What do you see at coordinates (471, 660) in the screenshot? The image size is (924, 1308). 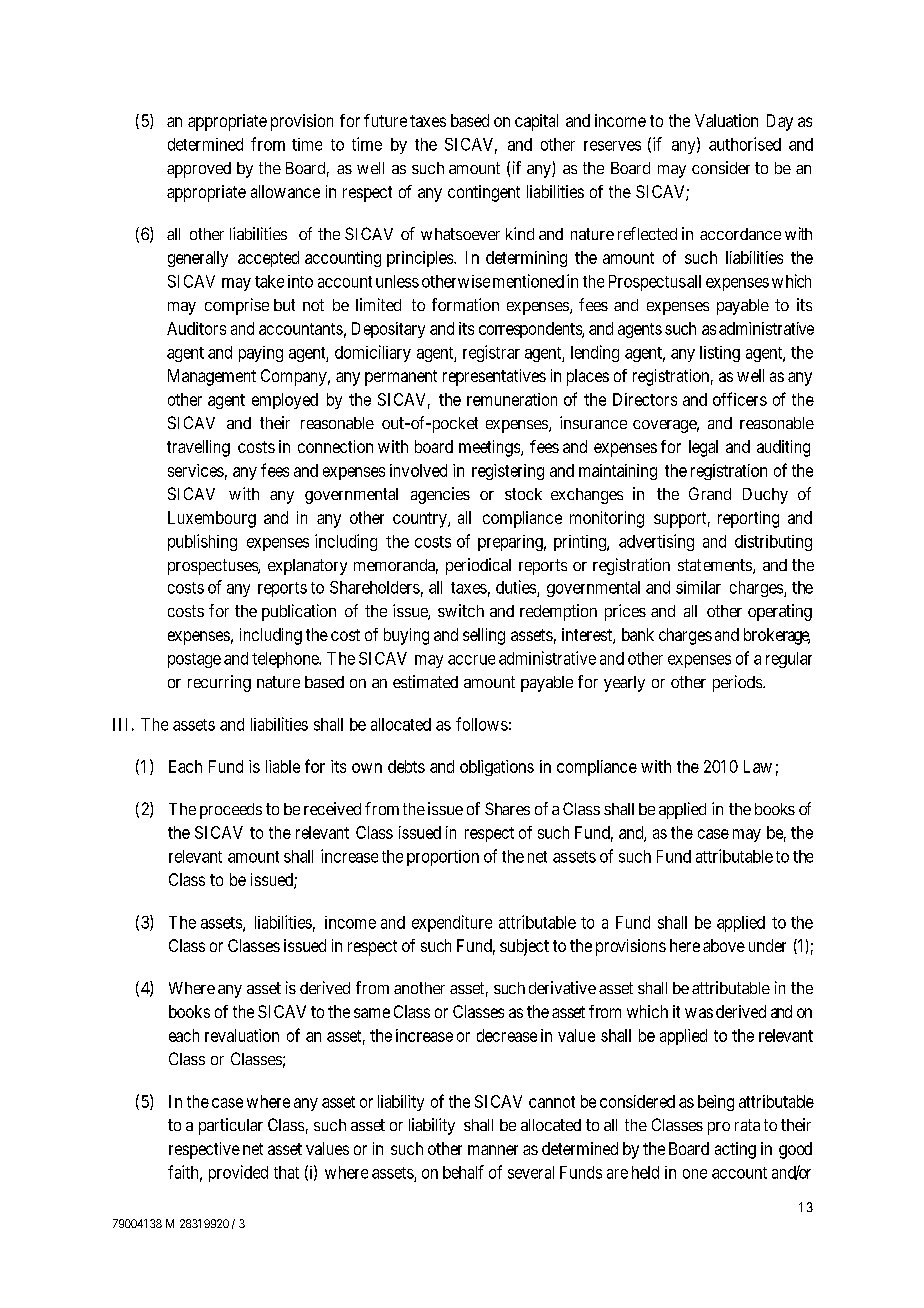 I see `accrue` at bounding box center [471, 660].
